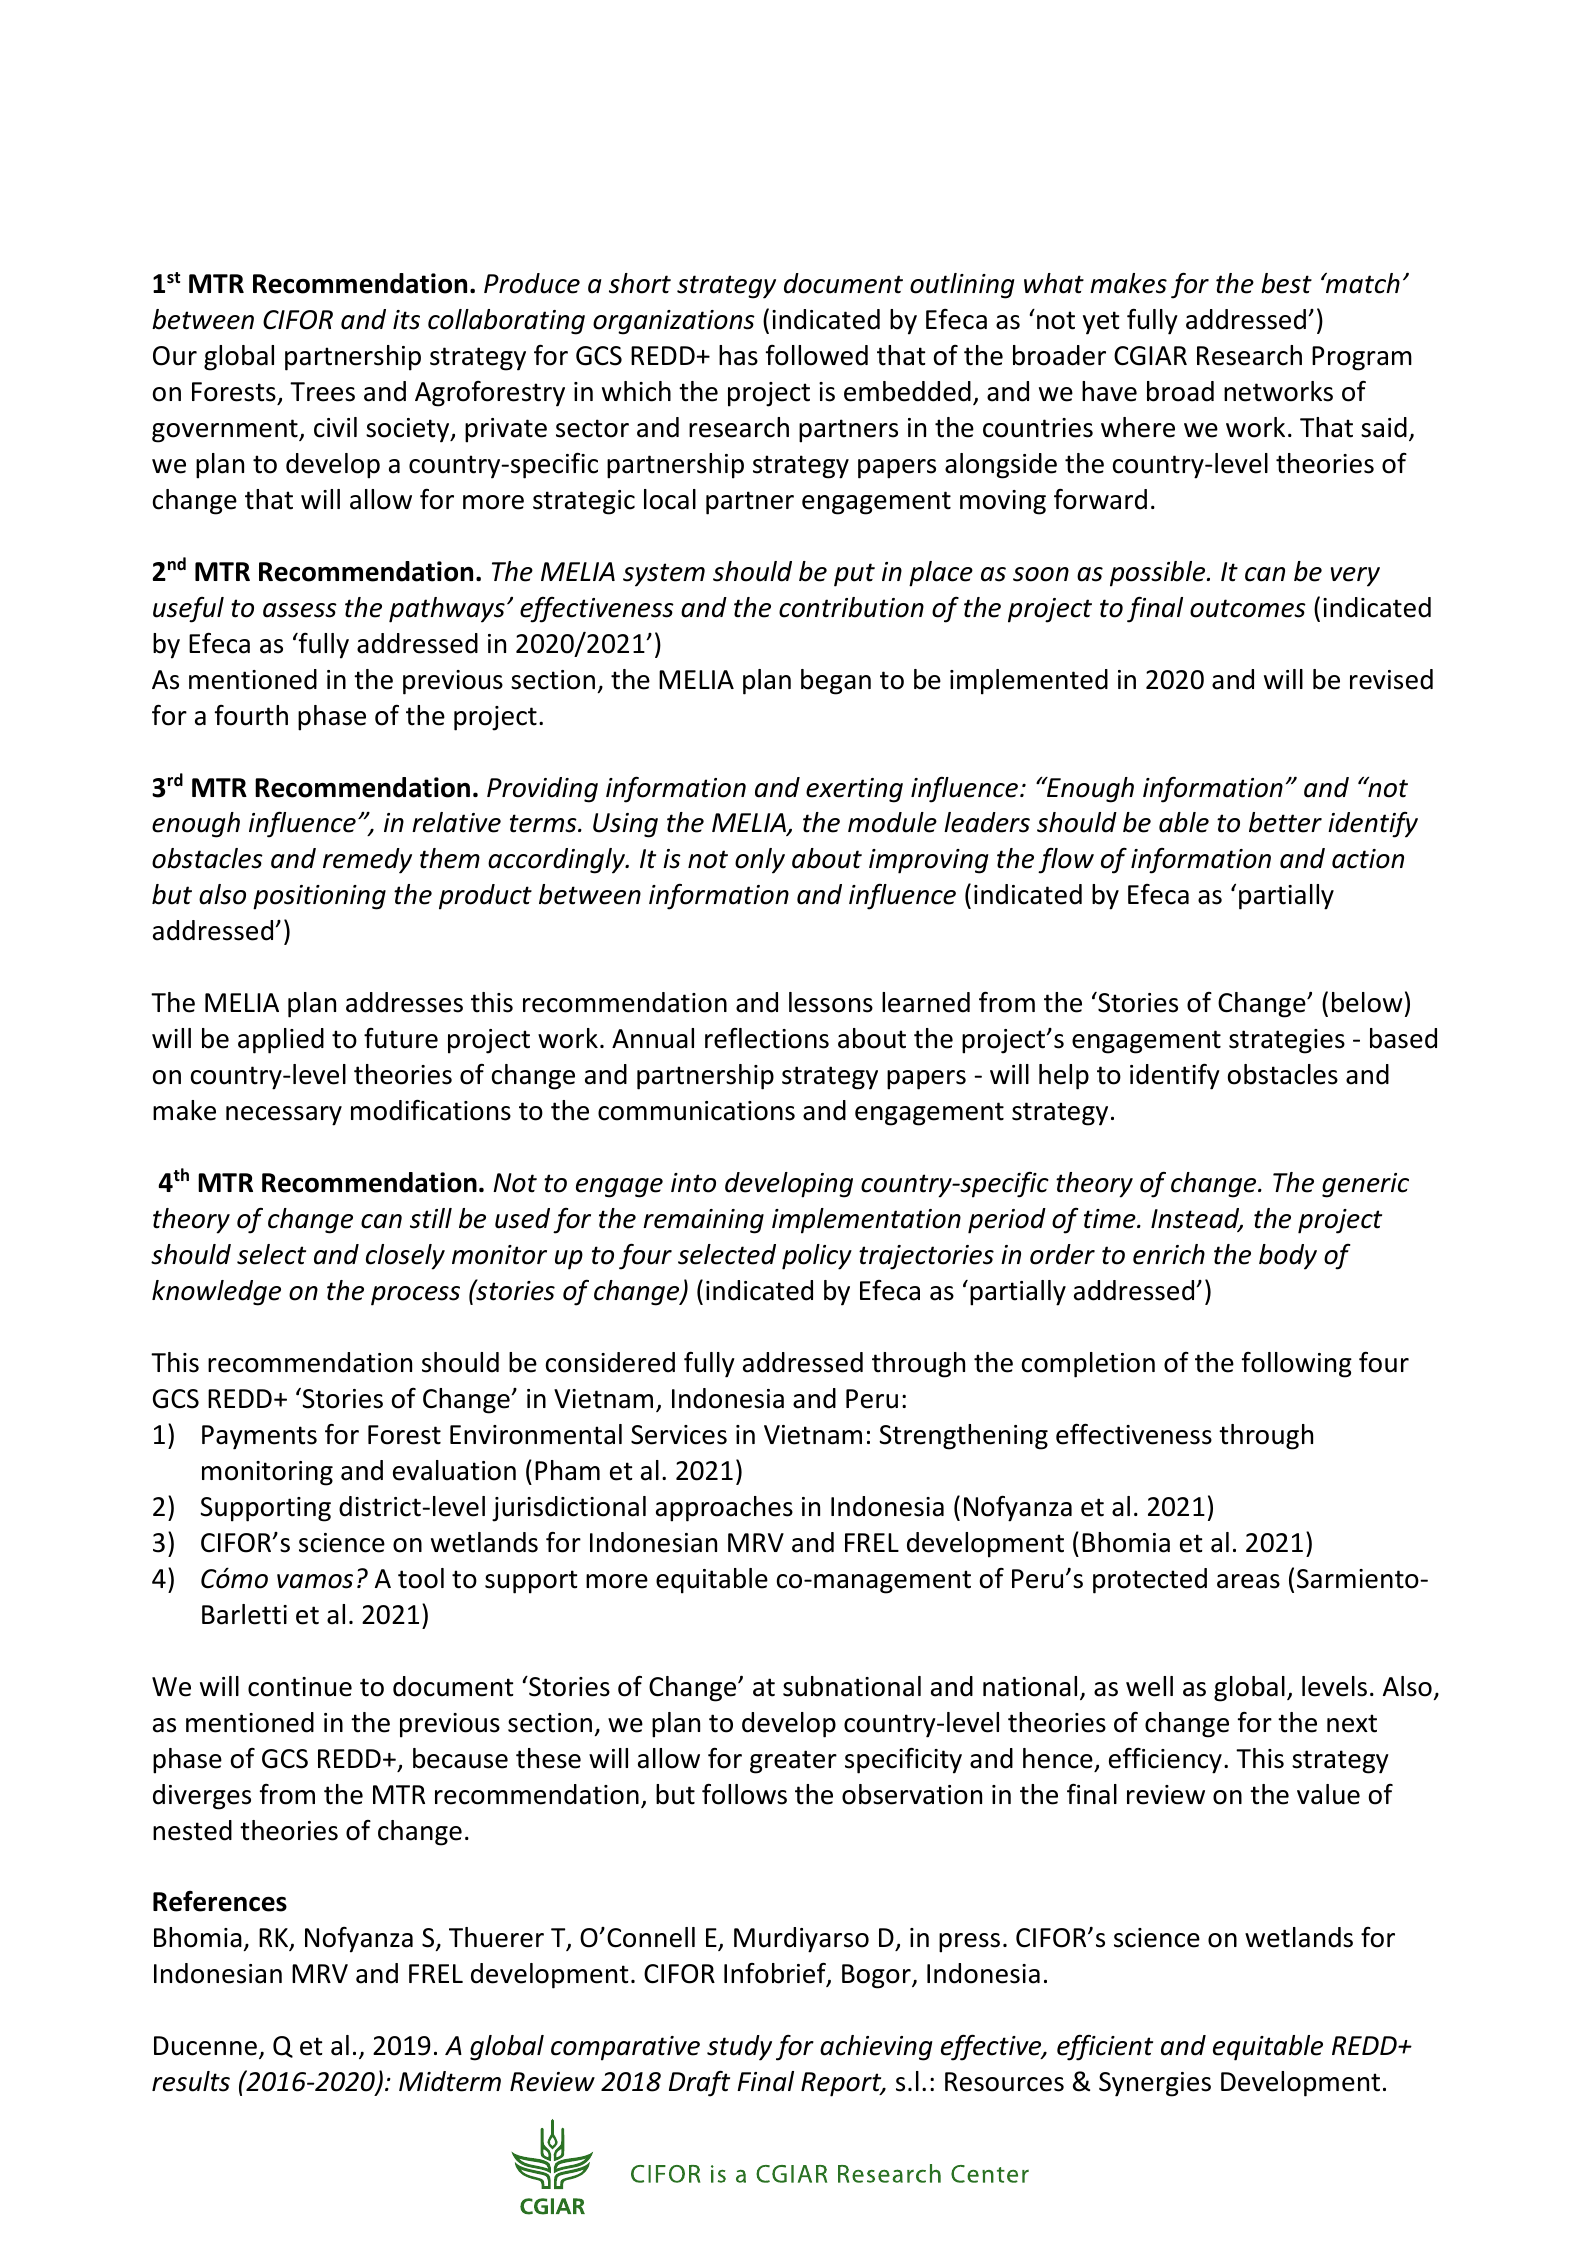 This screenshot has width=1594, height=2255. I want to click on applied, so click(281, 1041).
